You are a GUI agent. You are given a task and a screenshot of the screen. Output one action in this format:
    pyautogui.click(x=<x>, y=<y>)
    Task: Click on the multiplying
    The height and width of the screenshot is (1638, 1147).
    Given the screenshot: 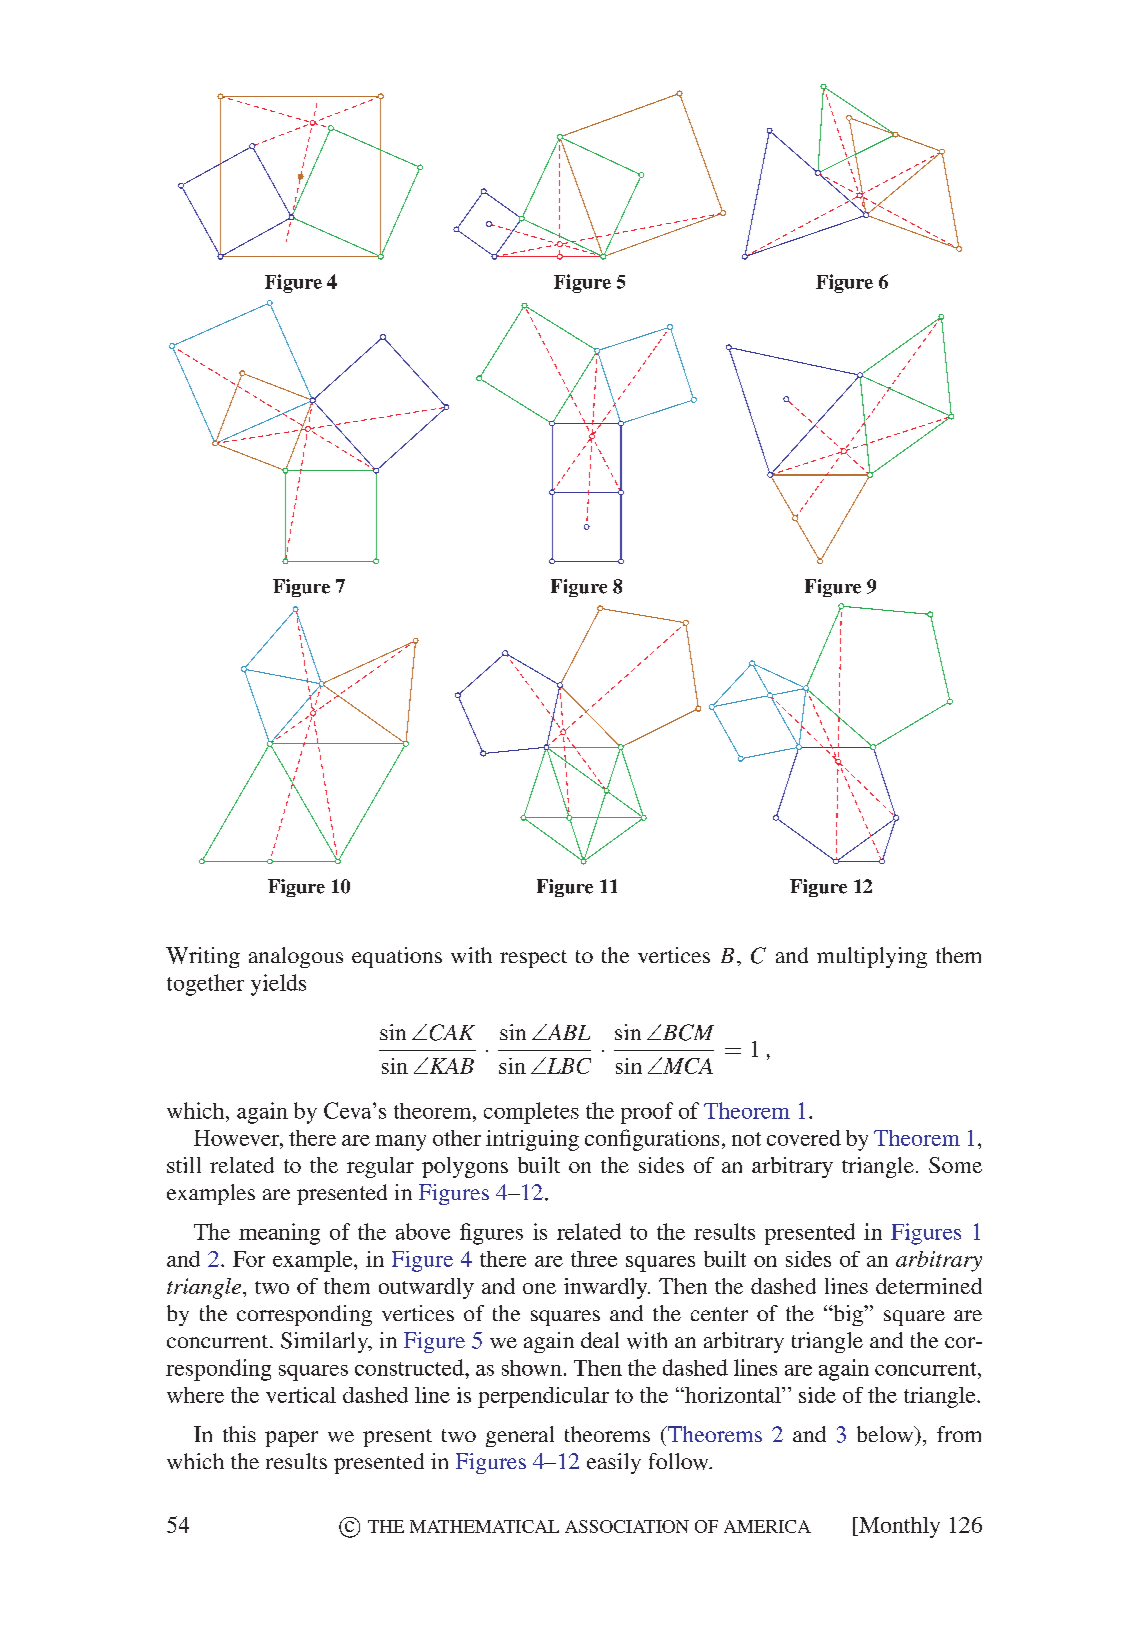 What is the action you would take?
    pyautogui.click(x=872, y=957)
